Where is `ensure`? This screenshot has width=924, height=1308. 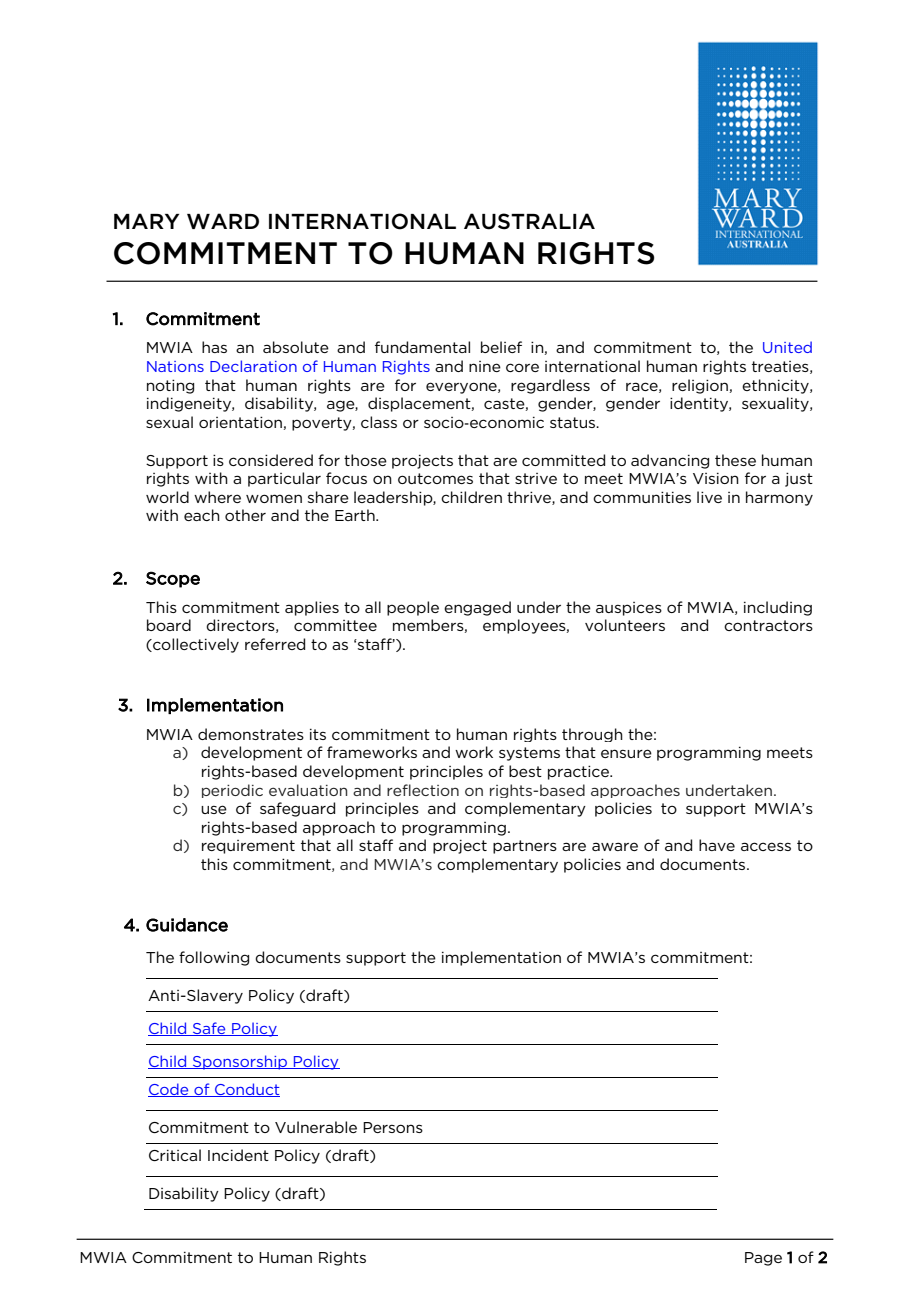 ensure is located at coordinates (626, 753).
